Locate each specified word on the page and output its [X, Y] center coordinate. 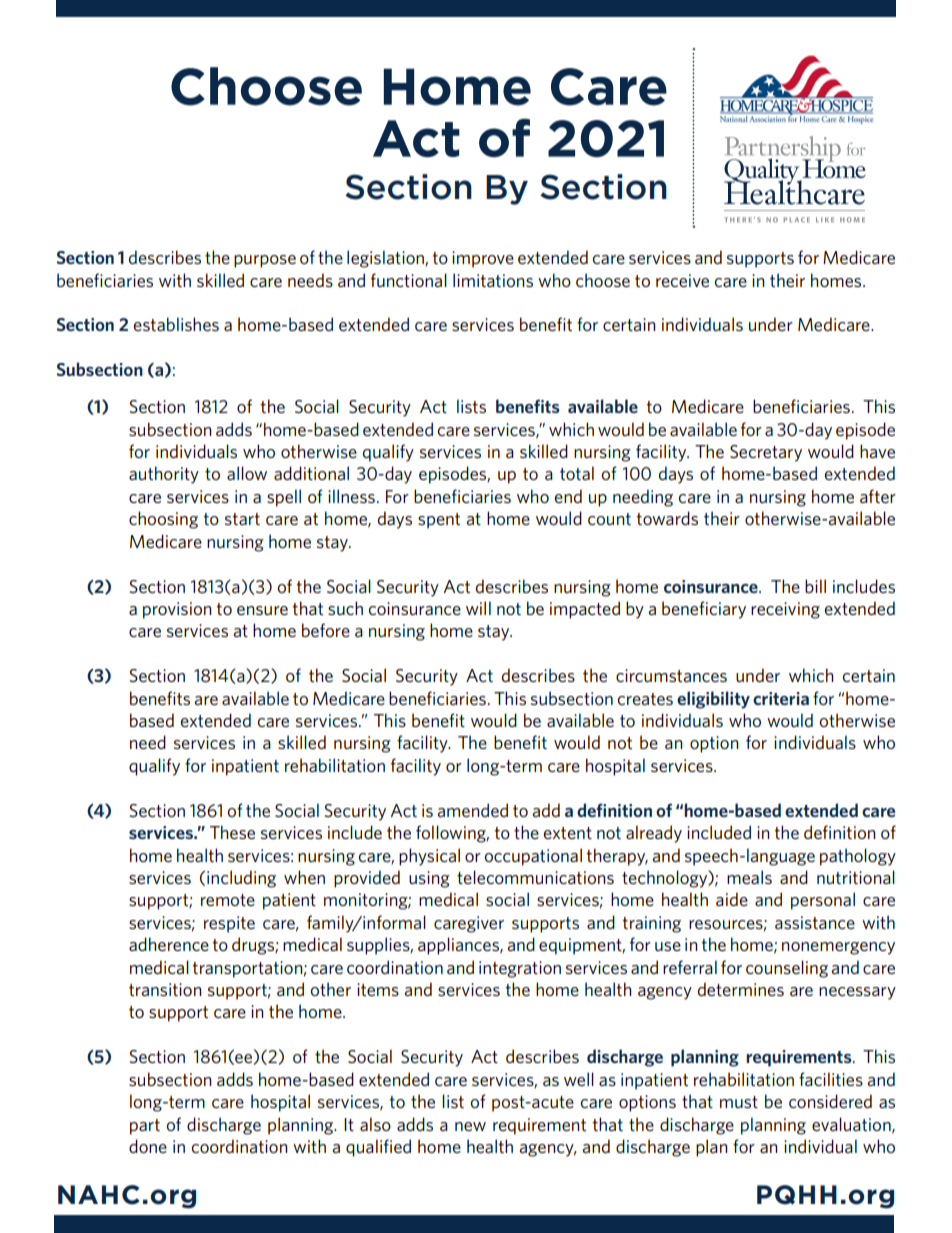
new [470, 1126]
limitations [493, 280]
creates [645, 699]
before [326, 630]
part [145, 1127]
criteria [781, 698]
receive [682, 280]
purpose [265, 261]
